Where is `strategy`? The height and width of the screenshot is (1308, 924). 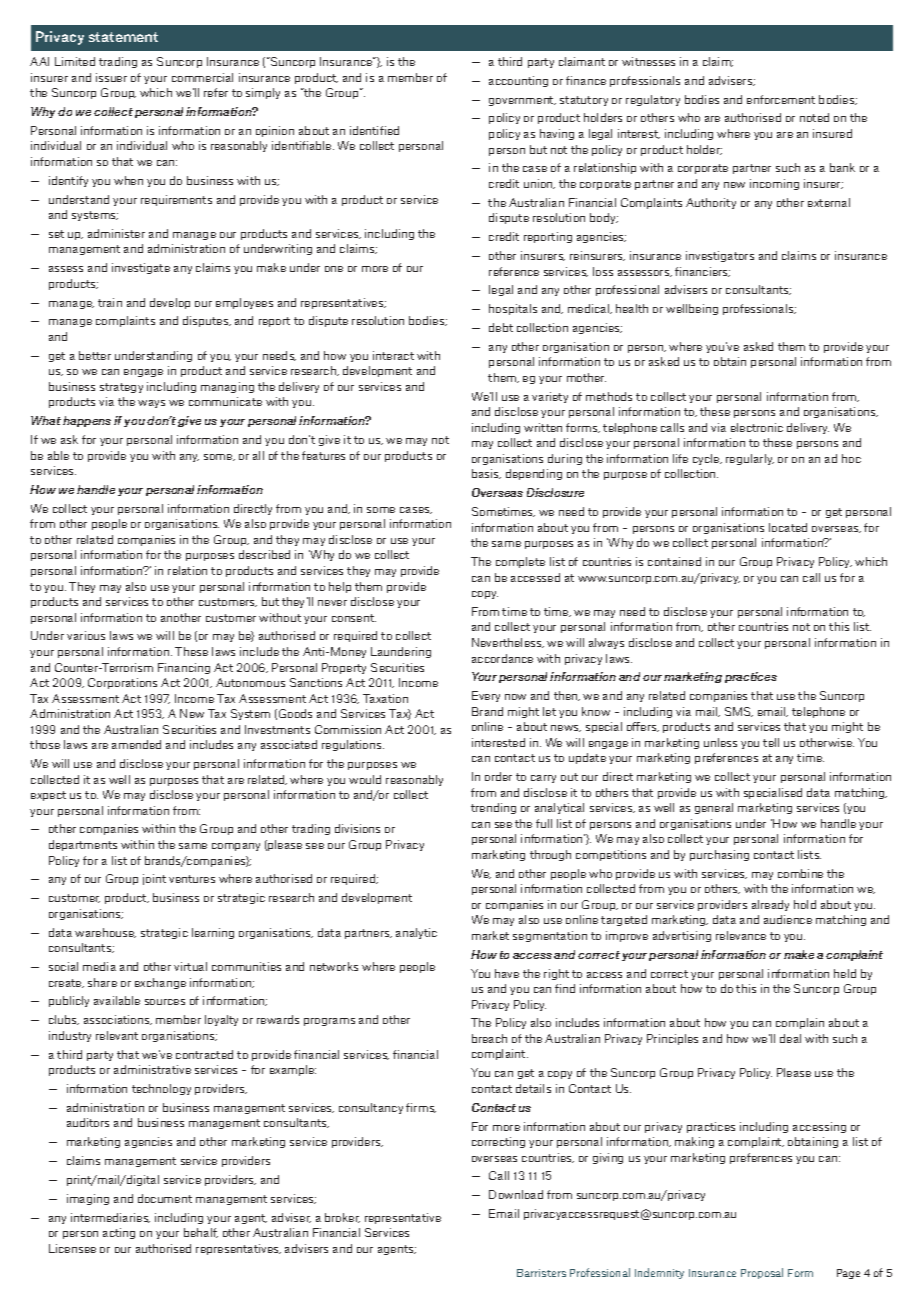 strategy is located at coordinates (121, 388).
